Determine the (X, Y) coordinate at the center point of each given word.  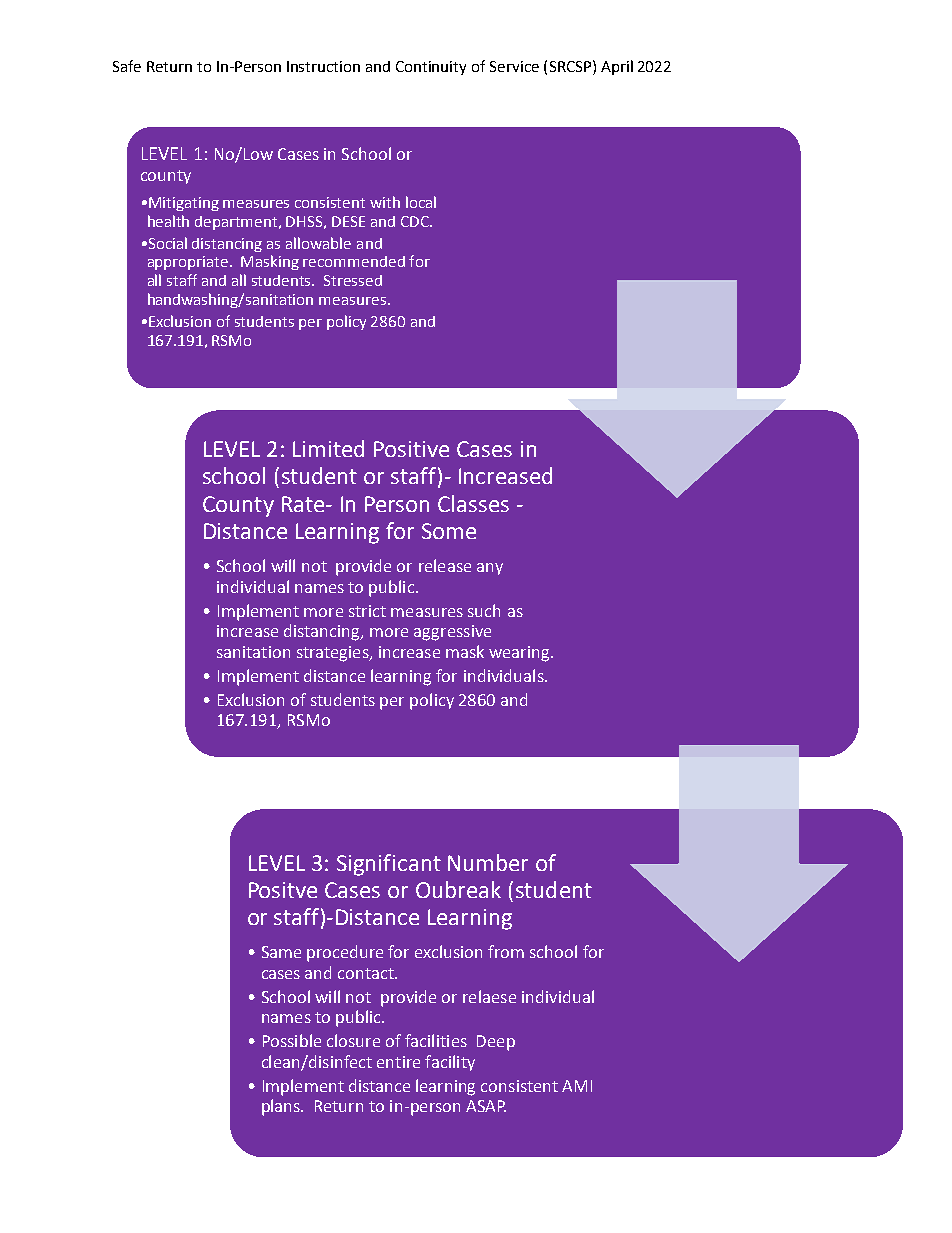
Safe (127, 66)
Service (514, 66)
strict (367, 611)
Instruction (323, 66)
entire (398, 1062)
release (445, 565)
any (490, 569)
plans (282, 1107)
